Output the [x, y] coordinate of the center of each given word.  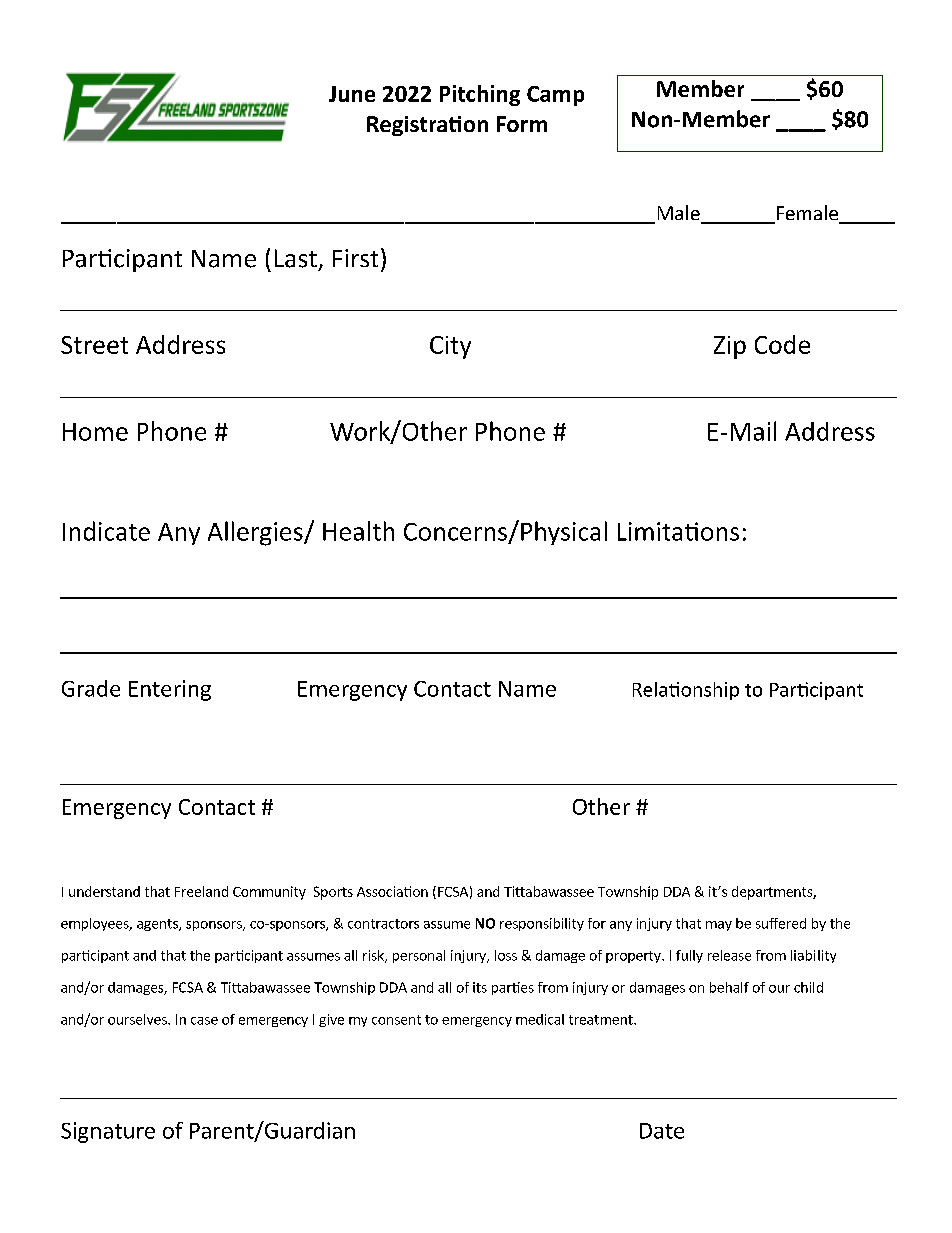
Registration [427, 126]
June [352, 94]
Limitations [678, 531]
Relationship [686, 691]
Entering [170, 690]
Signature [108, 1132]
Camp [555, 96]
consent [396, 1020]
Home [95, 432]
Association [392, 891]
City [450, 347]
